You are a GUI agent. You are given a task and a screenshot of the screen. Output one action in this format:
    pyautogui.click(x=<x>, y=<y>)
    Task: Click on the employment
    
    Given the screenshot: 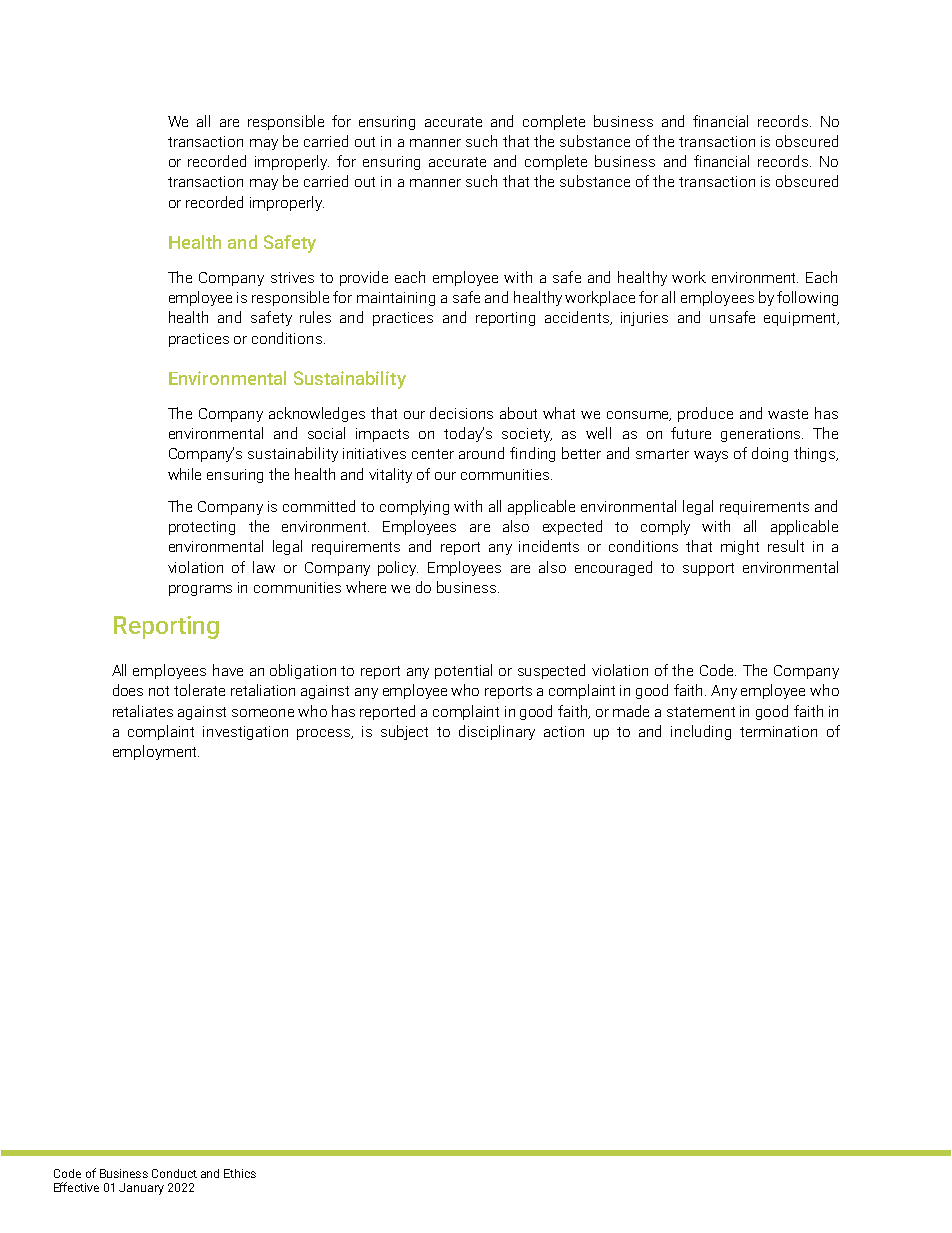 What is the action you would take?
    pyautogui.click(x=156, y=752)
